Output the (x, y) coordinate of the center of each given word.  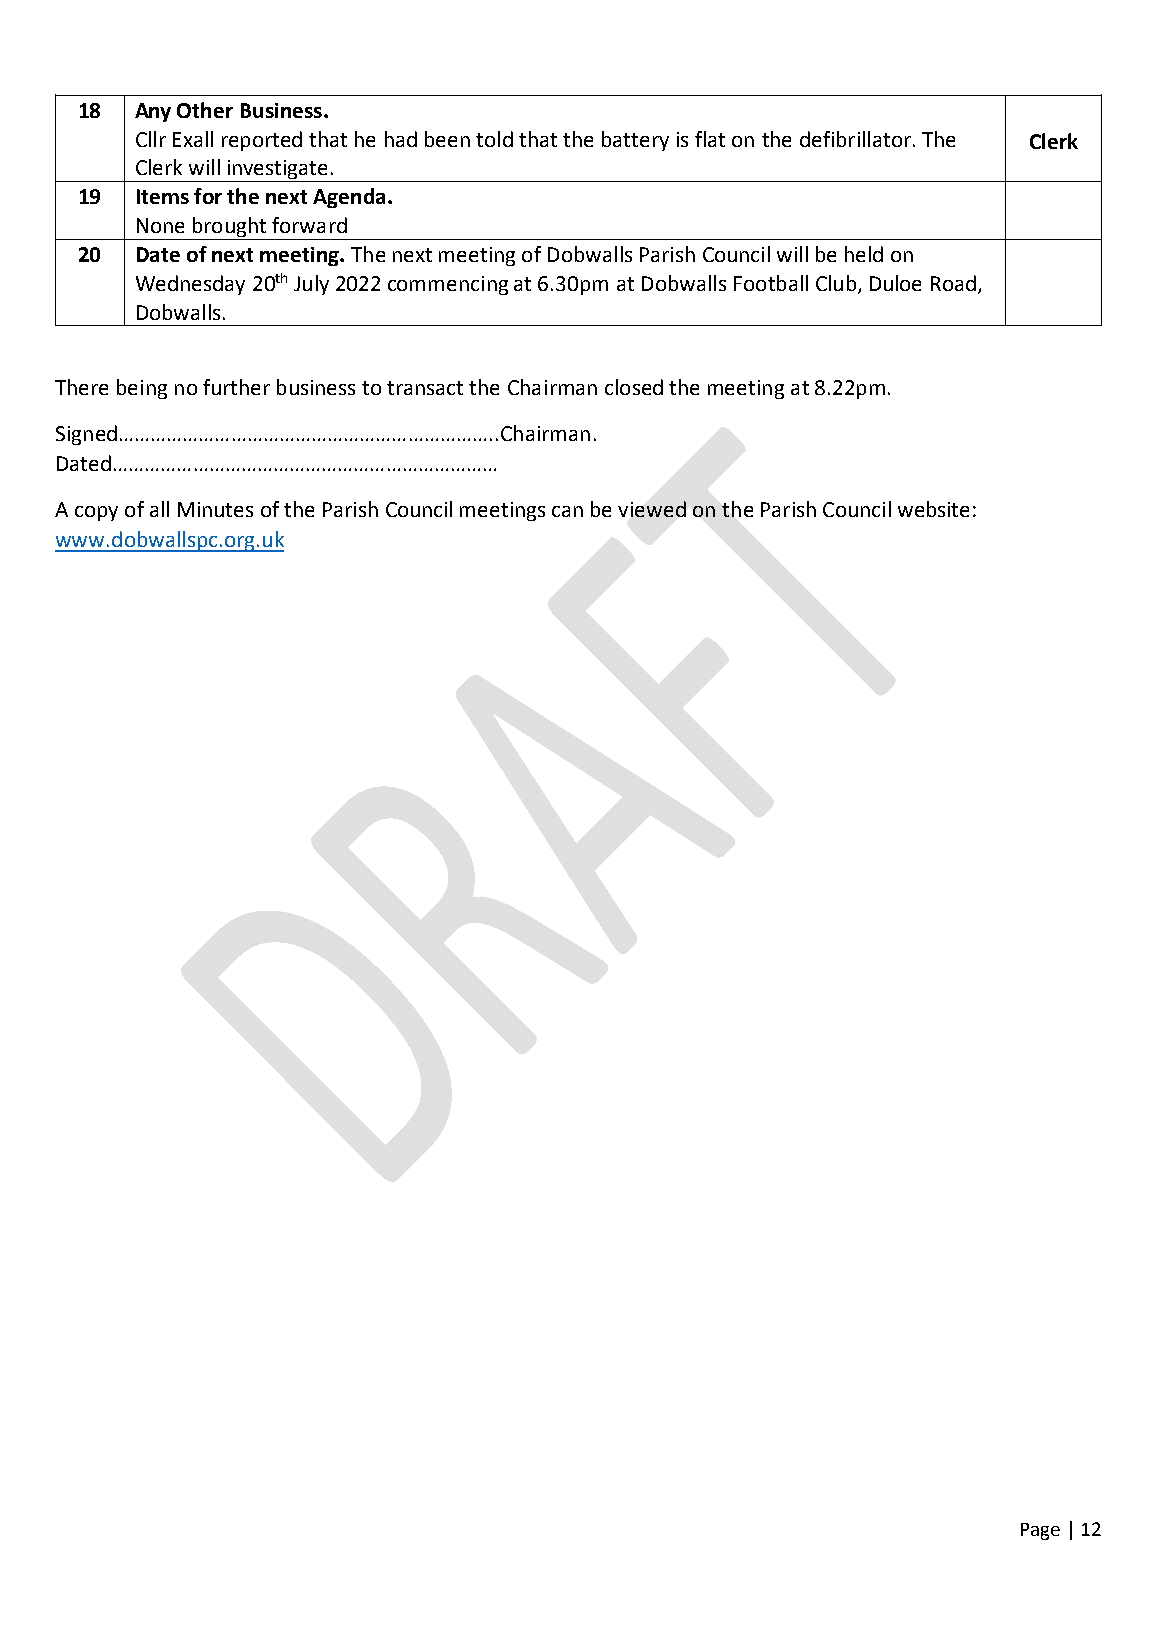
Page (1040, 1531)
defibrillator (855, 139)
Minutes (215, 509)
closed (634, 387)
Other (205, 110)
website (933, 509)
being (142, 389)
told (494, 139)
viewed (652, 509)
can (567, 511)
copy (96, 513)
